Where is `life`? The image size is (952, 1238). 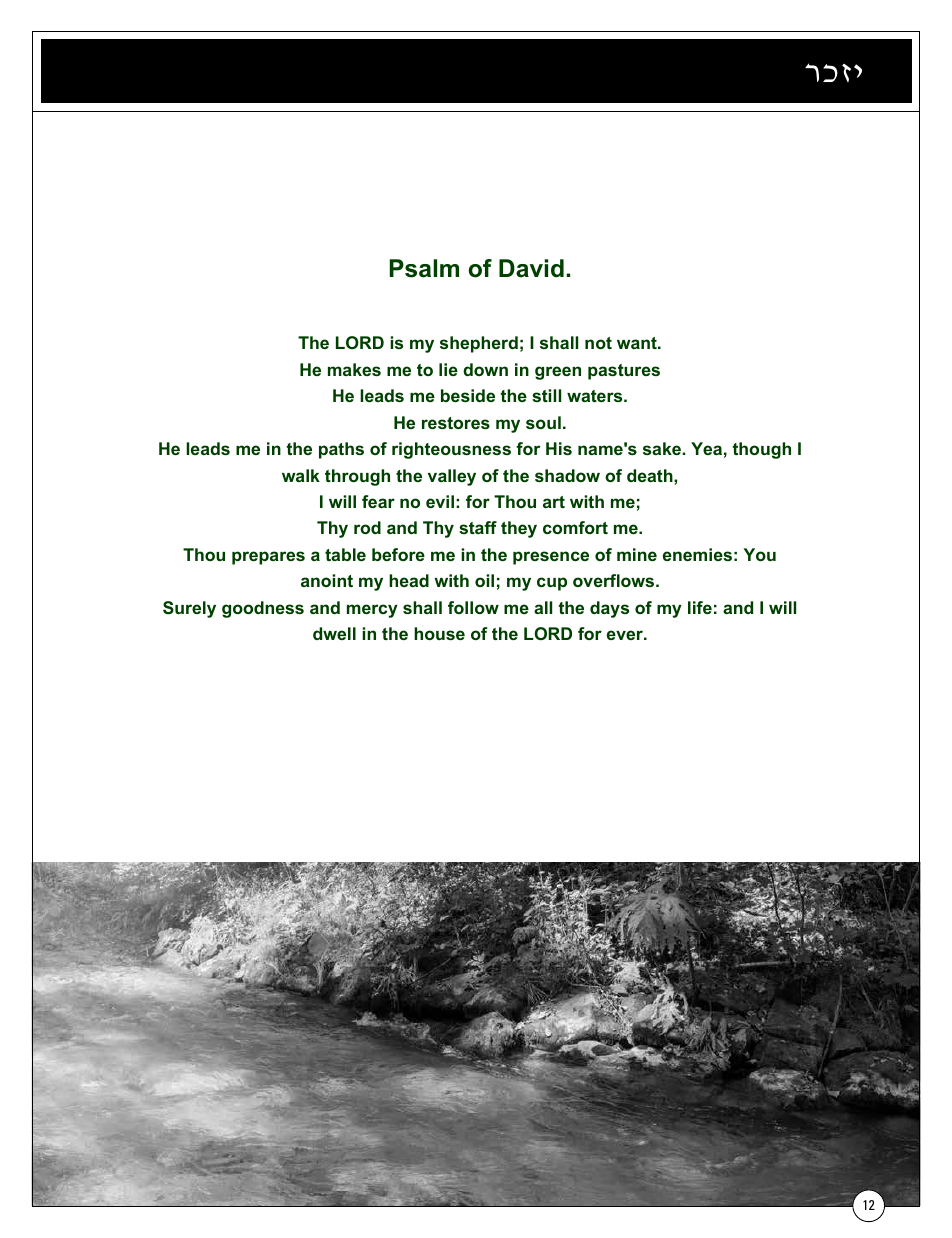
life is located at coordinates (700, 607).
